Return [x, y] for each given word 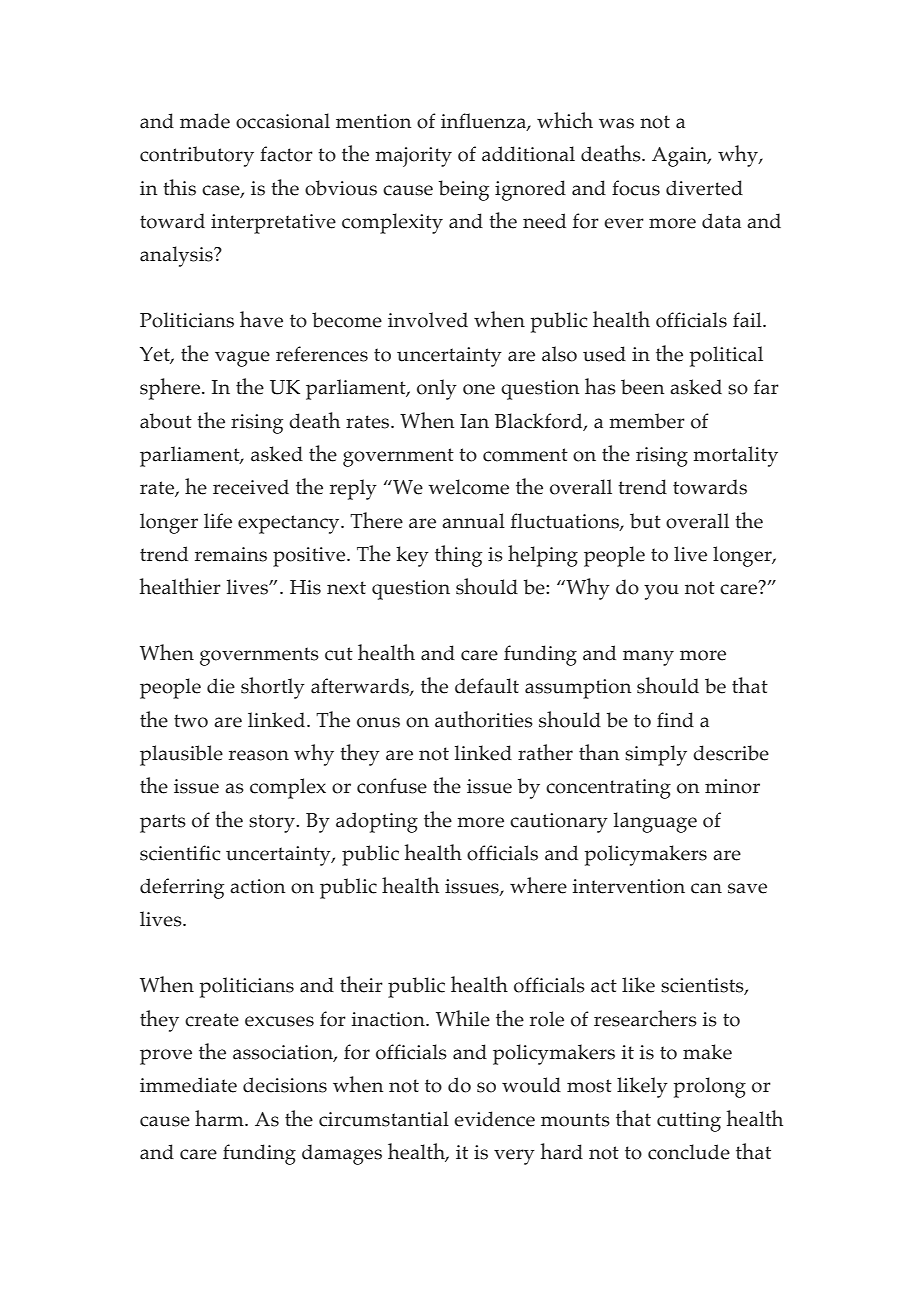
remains [231, 554]
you [661, 592]
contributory [197, 156]
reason [259, 755]
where [538, 885]
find [675, 720]
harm [220, 1118]
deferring [182, 888]
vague [242, 359]
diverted [704, 188]
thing [458, 556]
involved [428, 320]
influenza [484, 122]
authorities [484, 719]
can [706, 888]
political [726, 356]
